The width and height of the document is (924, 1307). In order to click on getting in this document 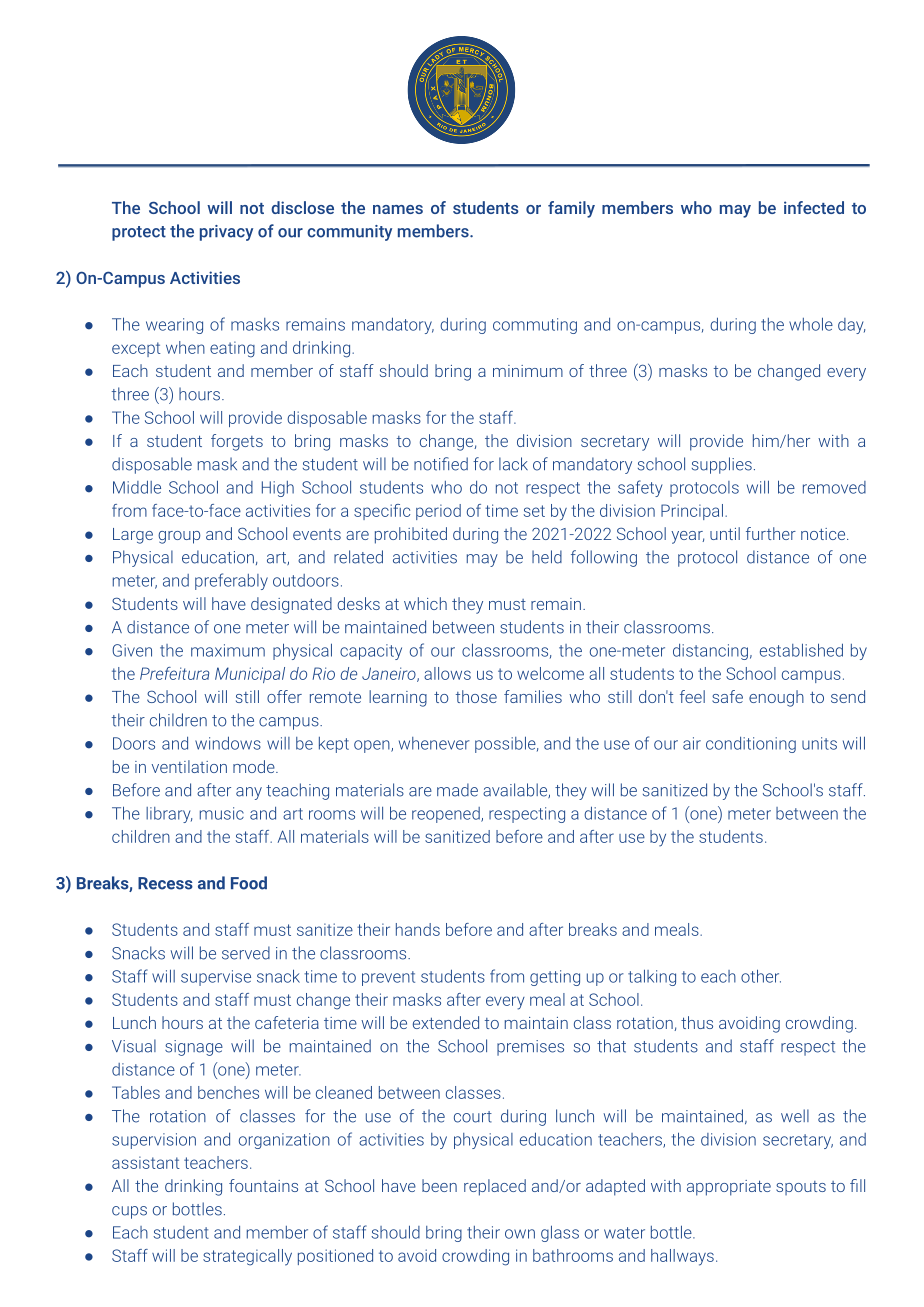, I will do `click(555, 978)`.
